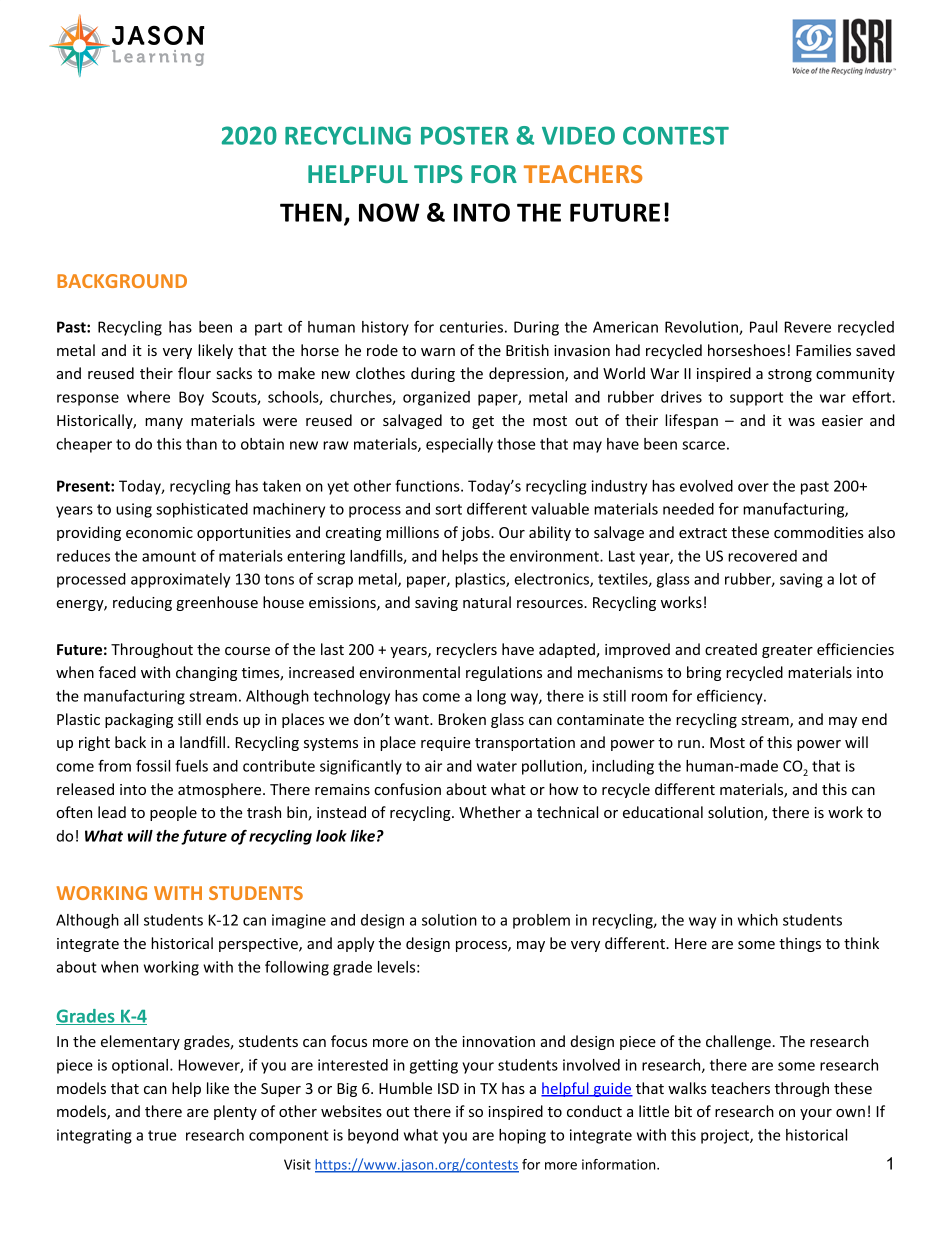 The image size is (952, 1233). Describe the element at coordinates (504, 673) in the screenshot. I see `regulations` at that location.
